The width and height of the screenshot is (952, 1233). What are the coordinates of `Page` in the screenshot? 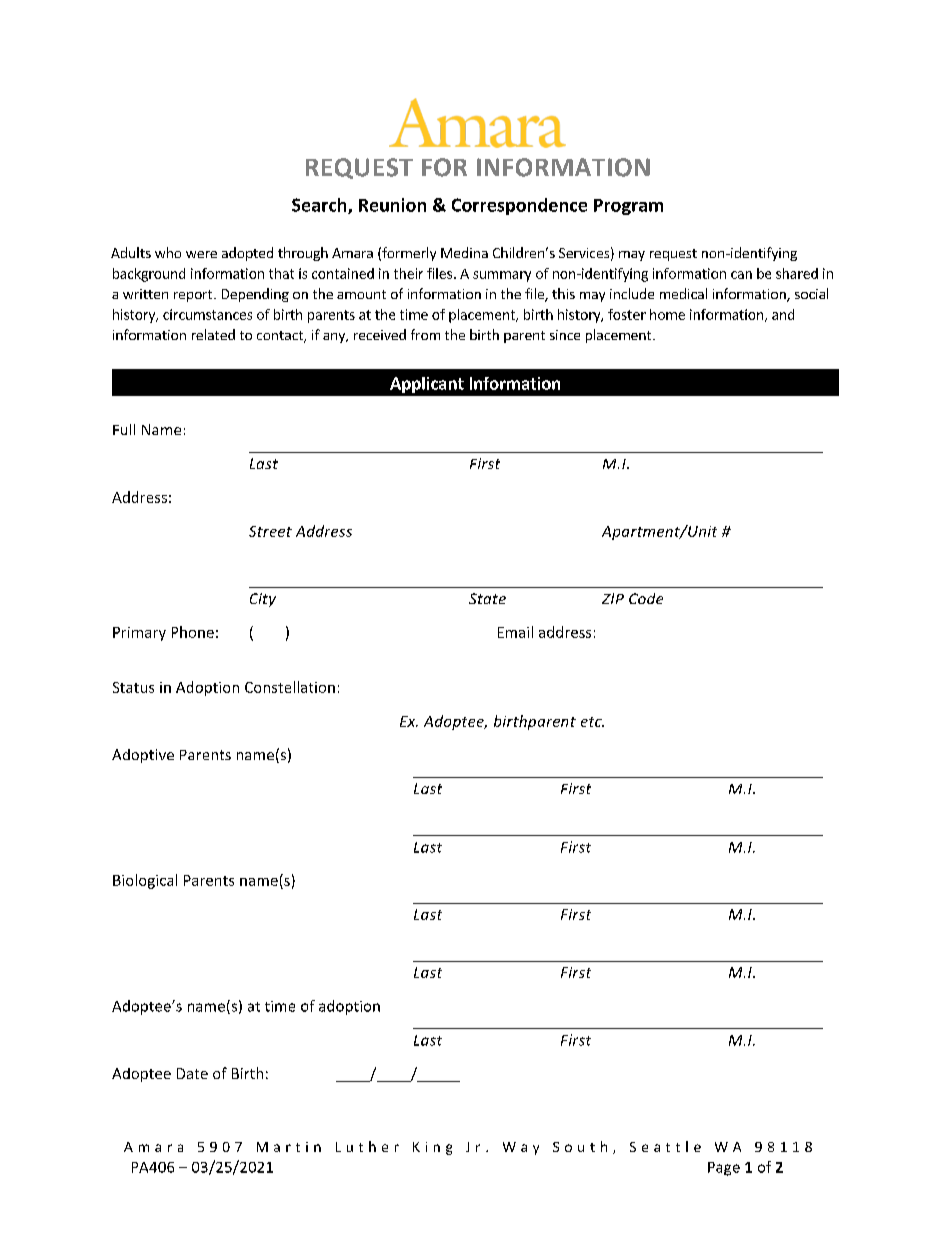 It's located at (724, 1169).
